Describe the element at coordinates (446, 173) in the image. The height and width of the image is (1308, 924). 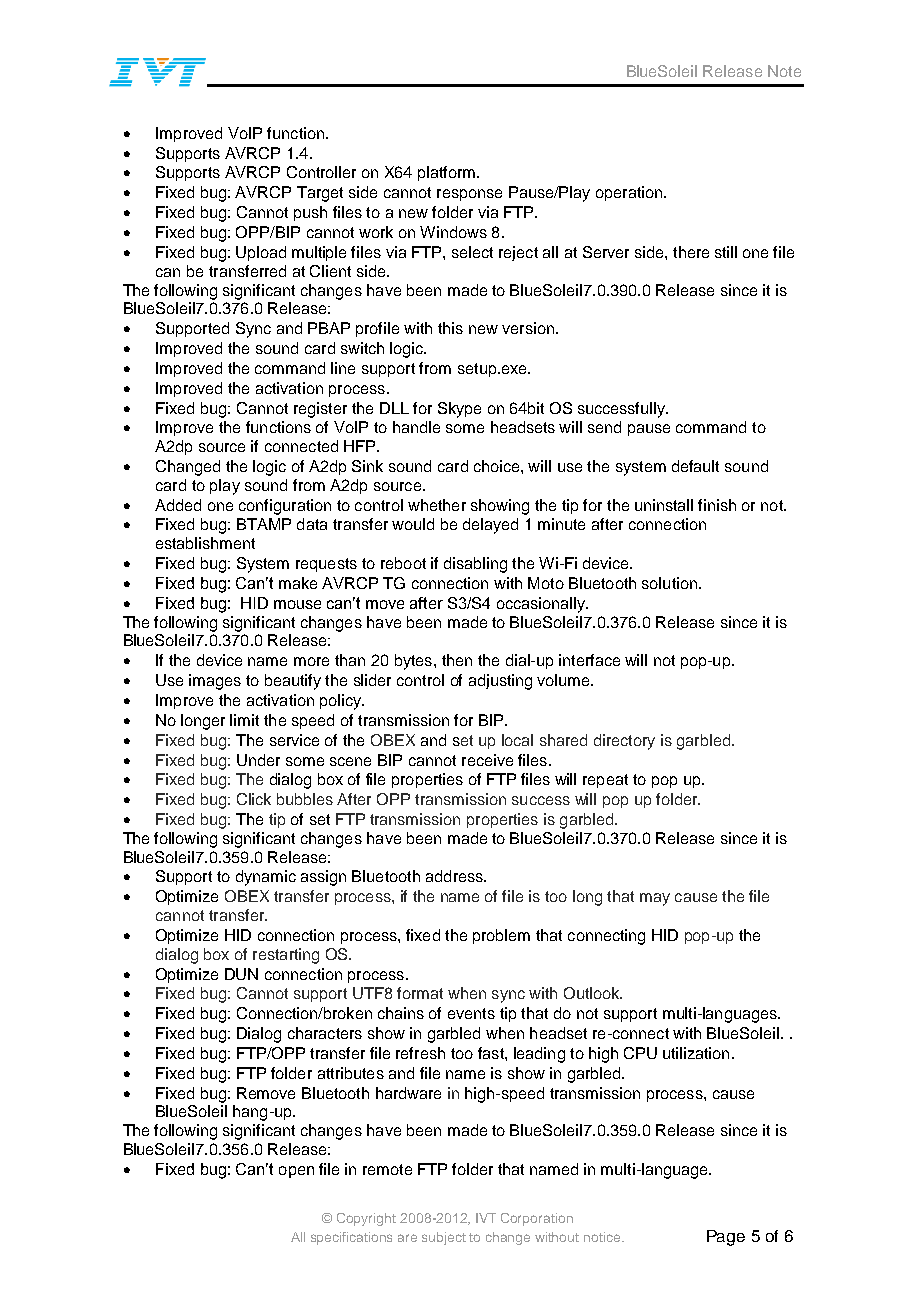
I see `platform` at that location.
